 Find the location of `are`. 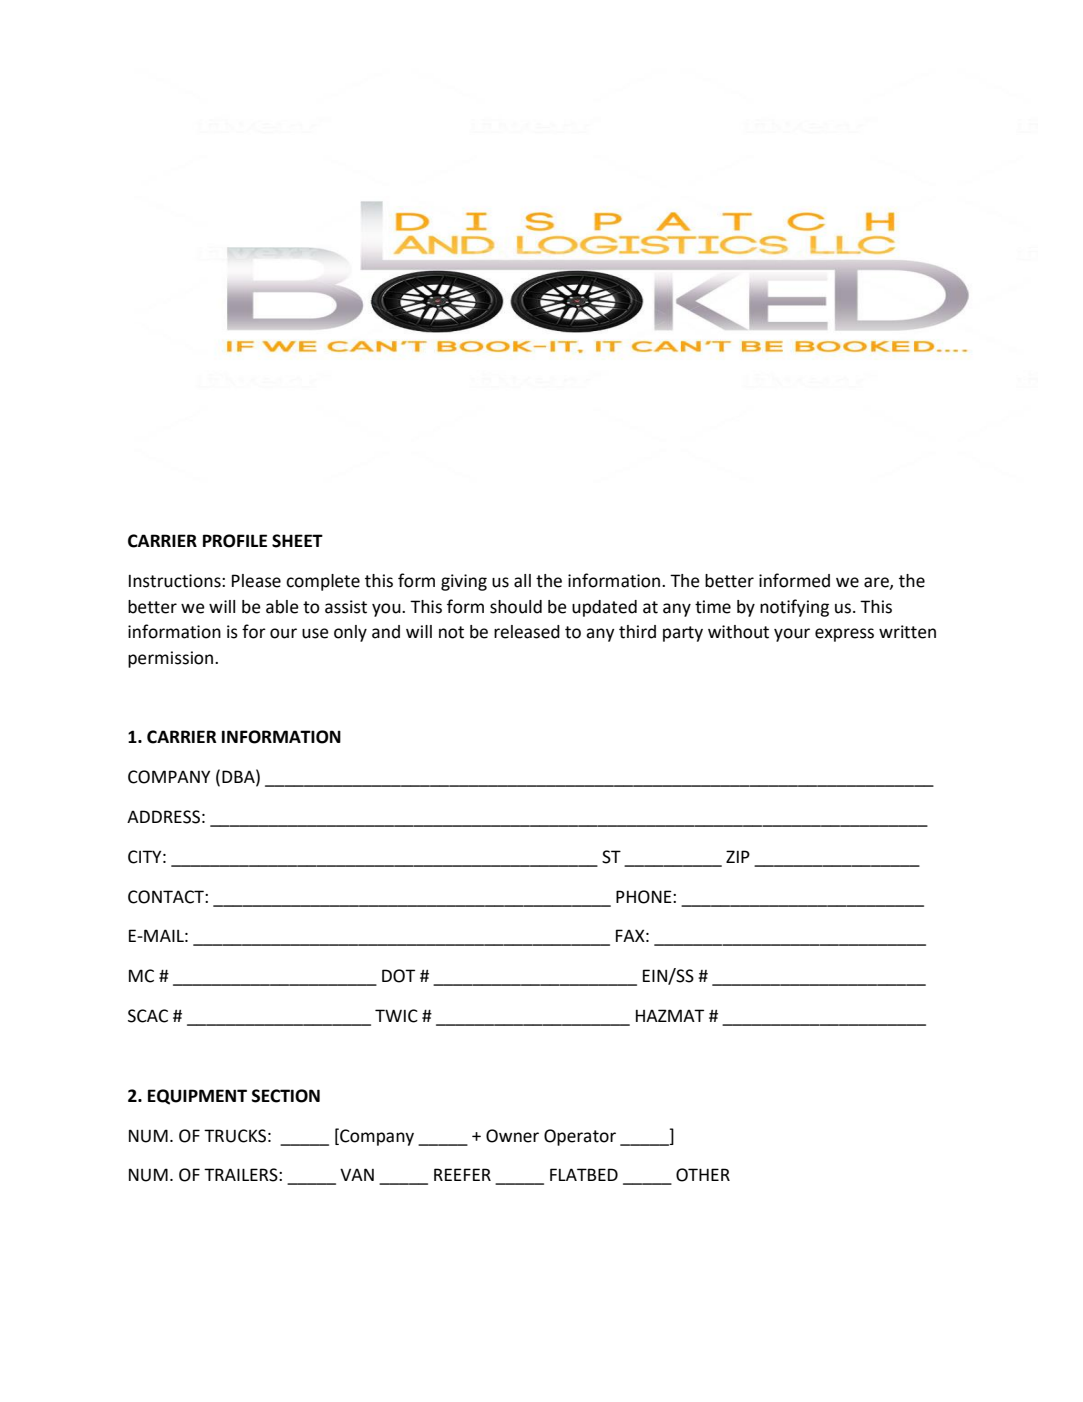

are is located at coordinates (877, 583).
